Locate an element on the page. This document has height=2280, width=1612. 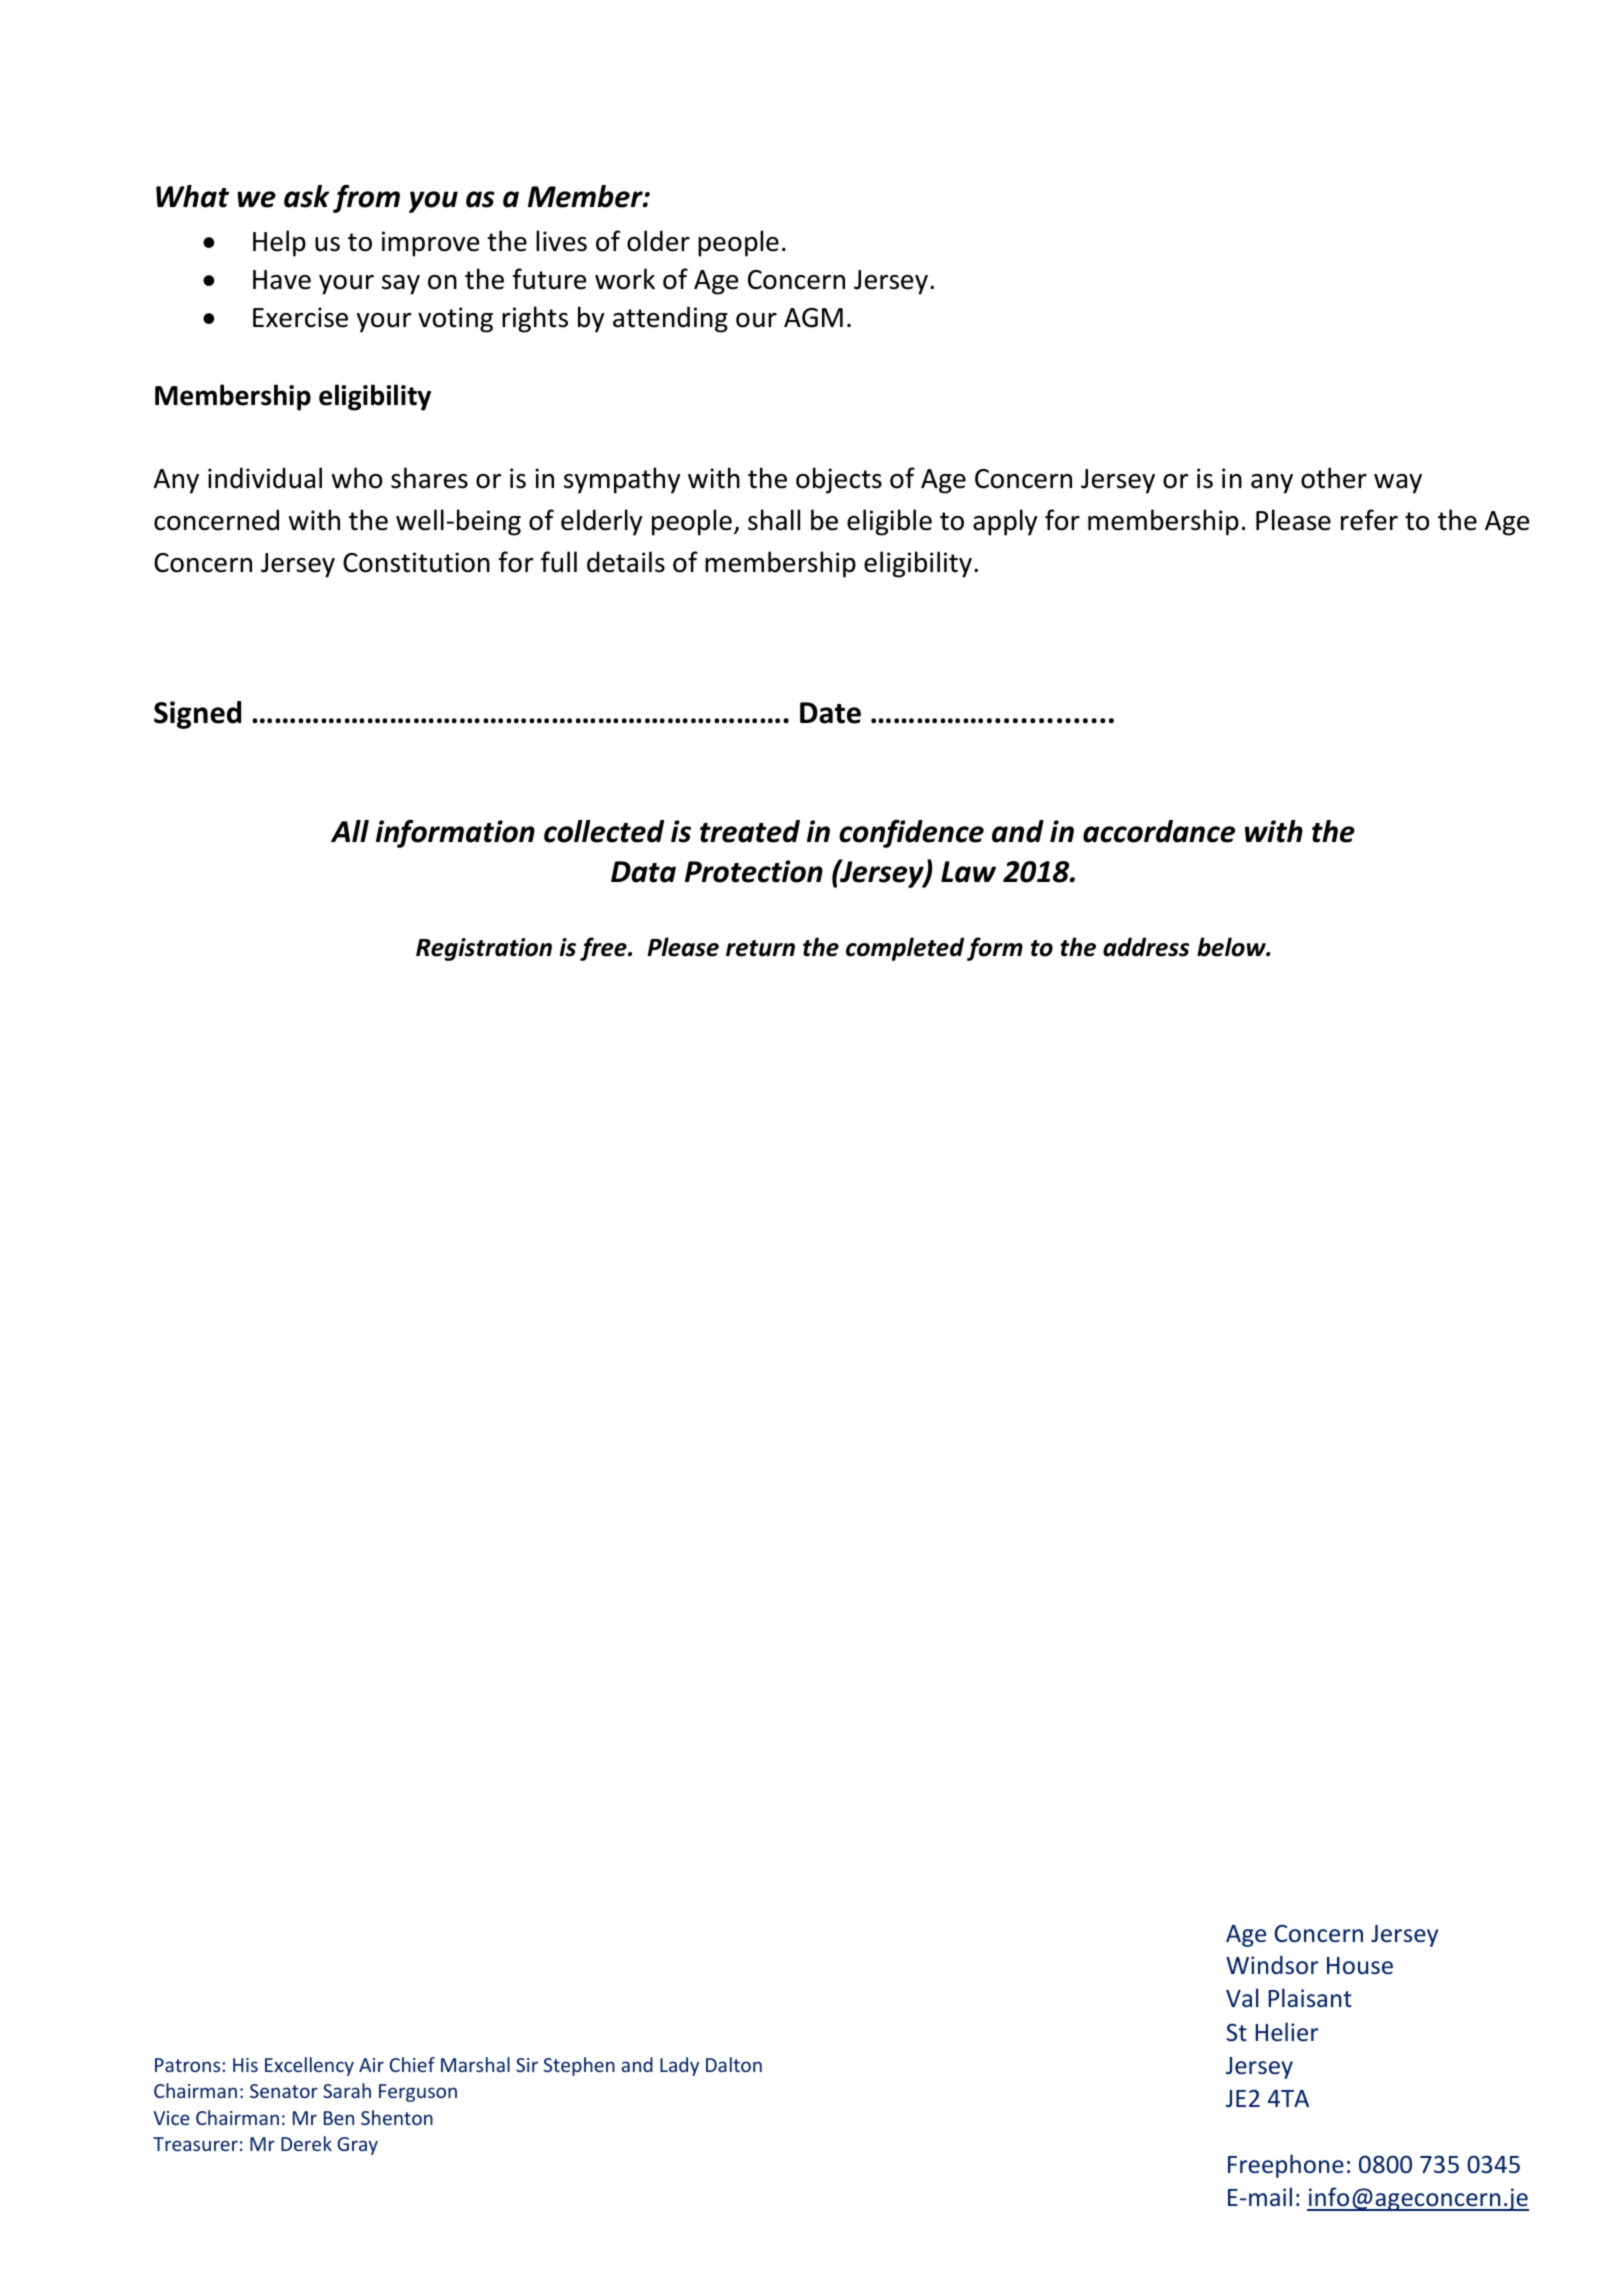
return is located at coordinates (760, 948).
